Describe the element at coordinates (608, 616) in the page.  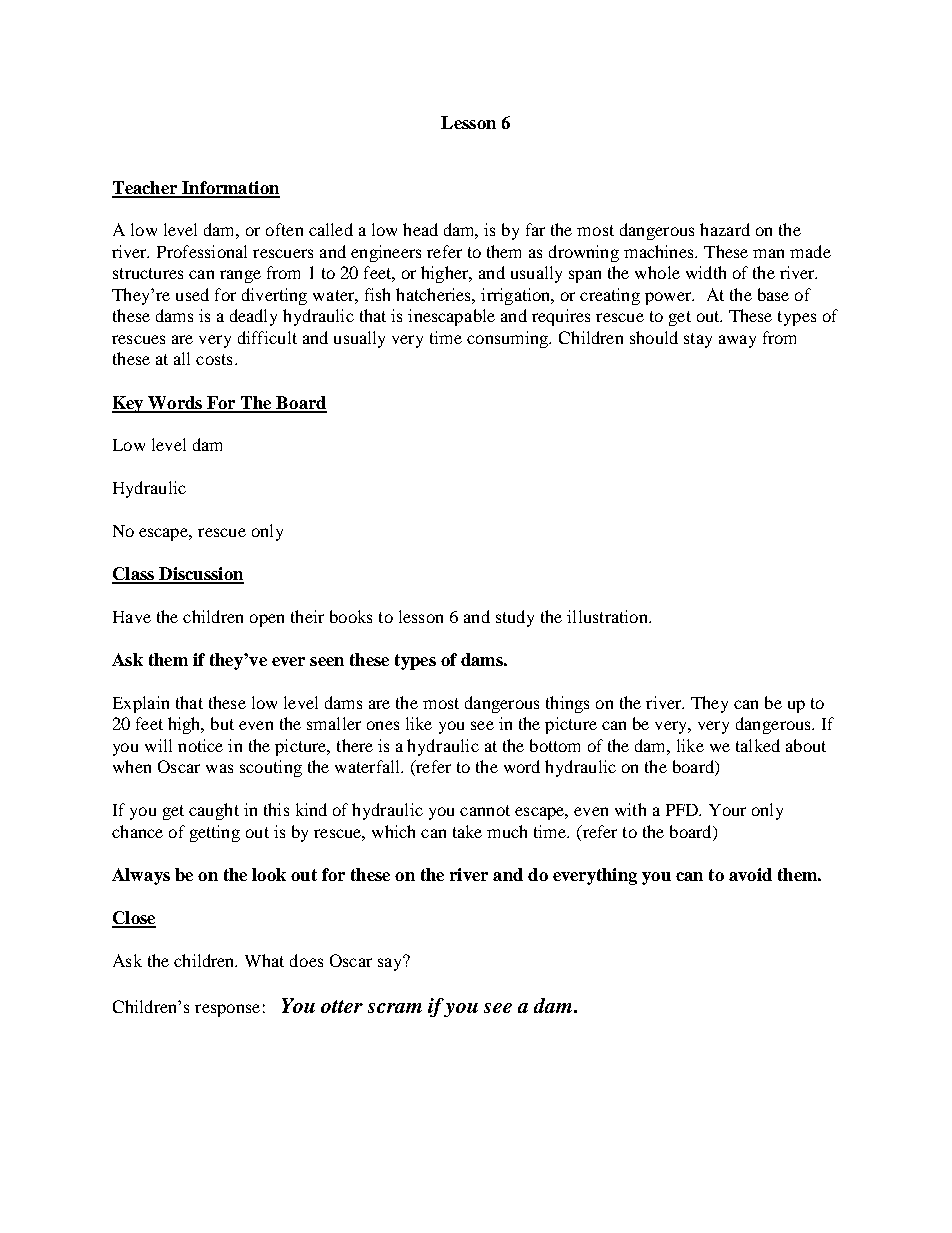
I see `illustration` at that location.
